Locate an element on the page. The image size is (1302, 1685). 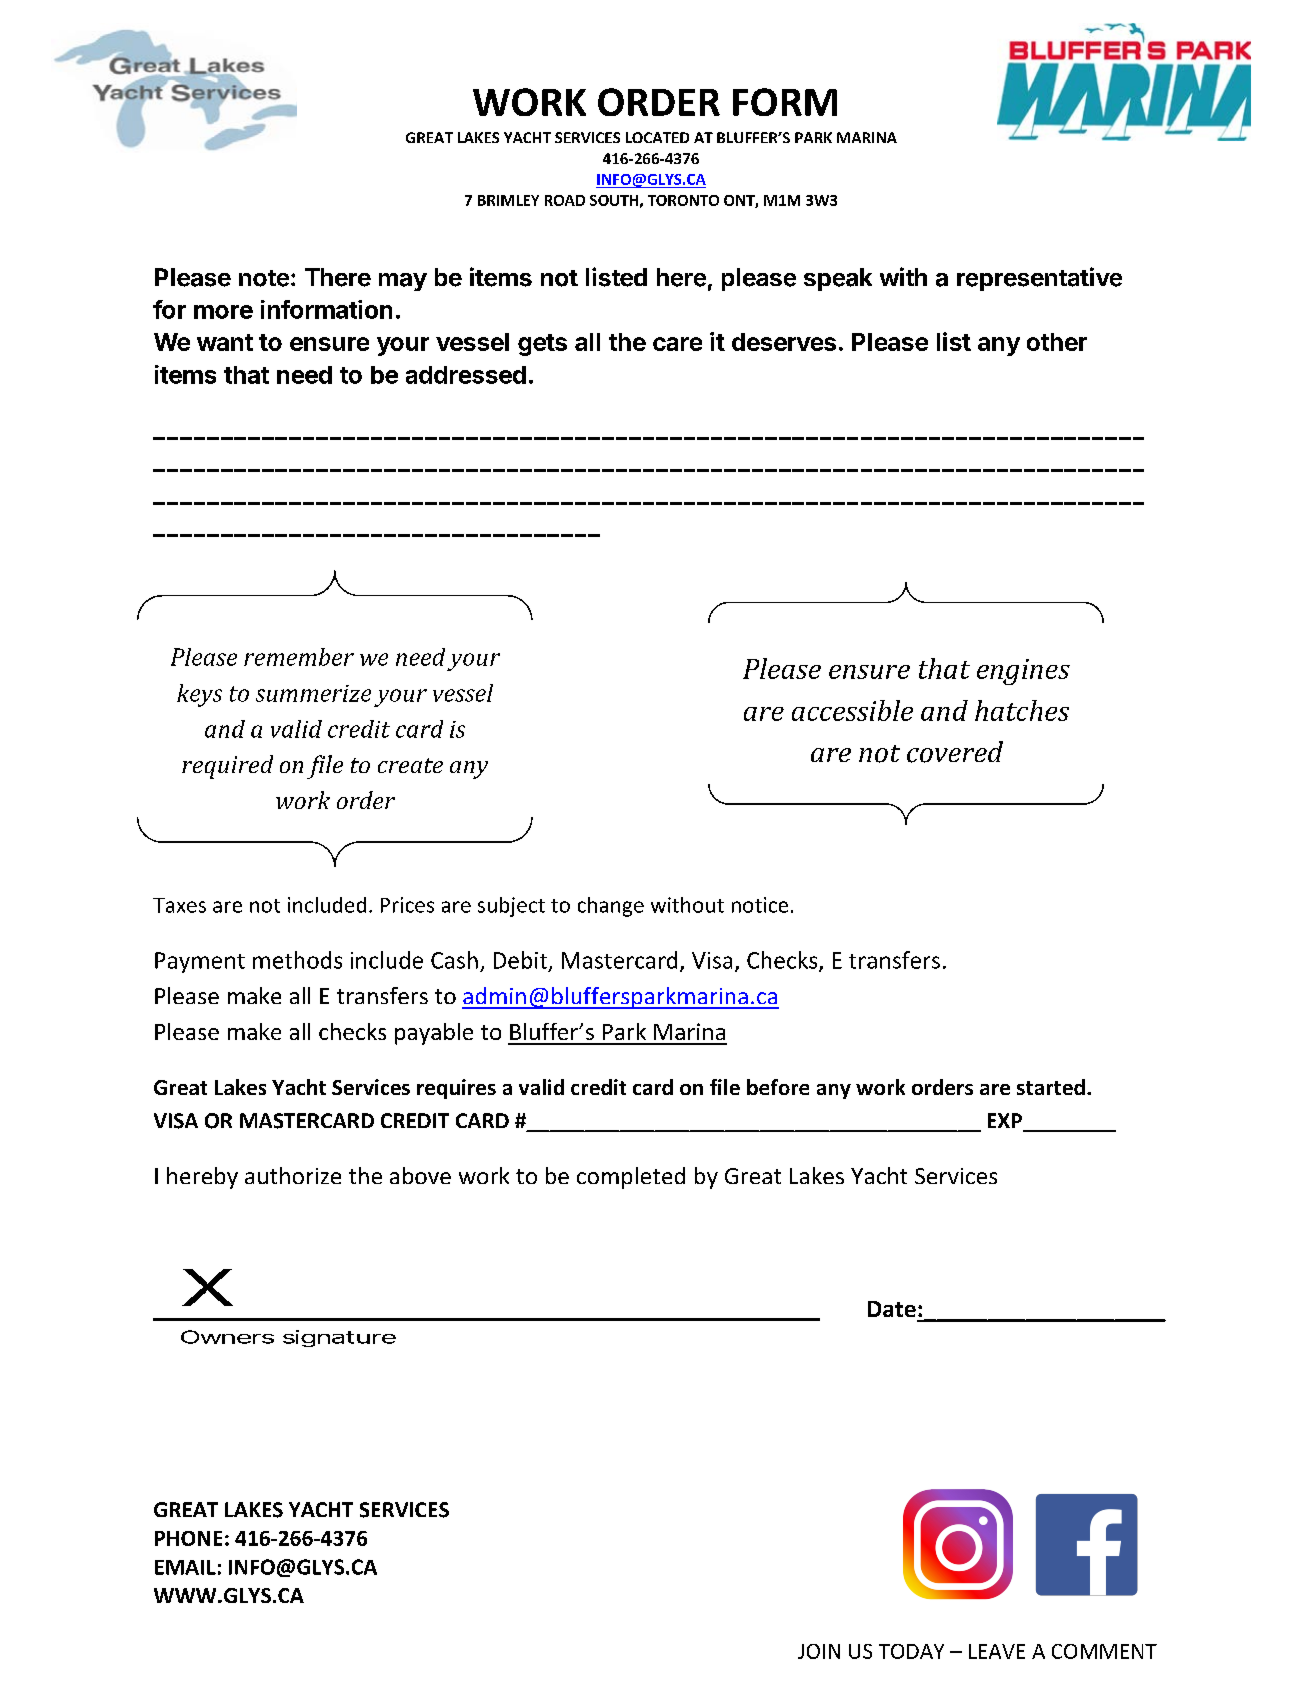
JOIN is located at coordinates (819, 1651).
